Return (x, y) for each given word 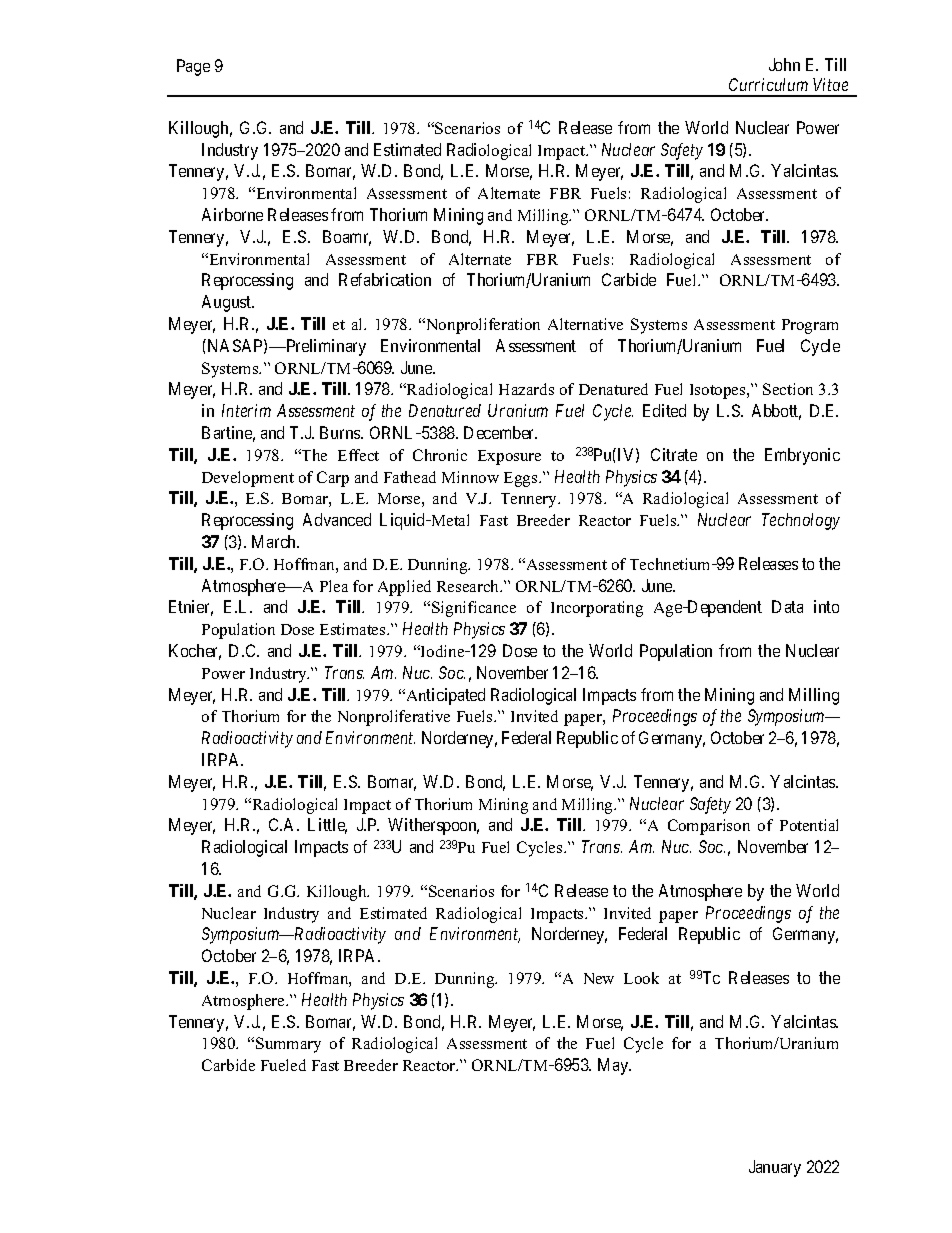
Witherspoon (433, 826)
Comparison (709, 827)
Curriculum (768, 84)
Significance (474, 609)
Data (787, 606)
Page (193, 67)
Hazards (526, 389)
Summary (288, 1045)
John (784, 64)
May (614, 1066)
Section (788, 389)
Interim (246, 410)
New (599, 978)
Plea (334, 586)
